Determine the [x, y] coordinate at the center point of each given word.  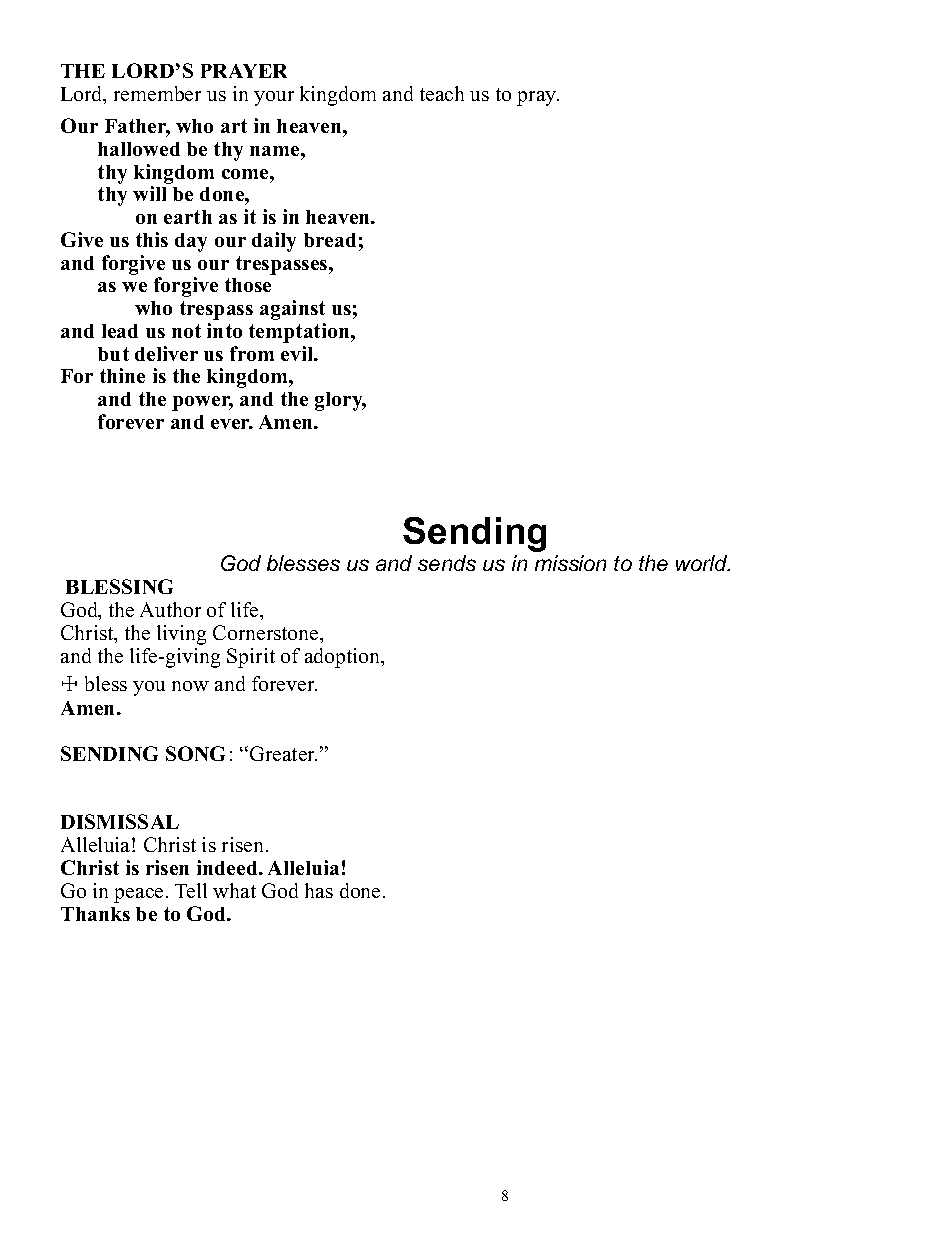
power [202, 403]
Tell [191, 890]
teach [442, 93]
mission [570, 563]
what [234, 890]
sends [447, 563]
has [319, 890]
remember [157, 93]
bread [330, 240]
